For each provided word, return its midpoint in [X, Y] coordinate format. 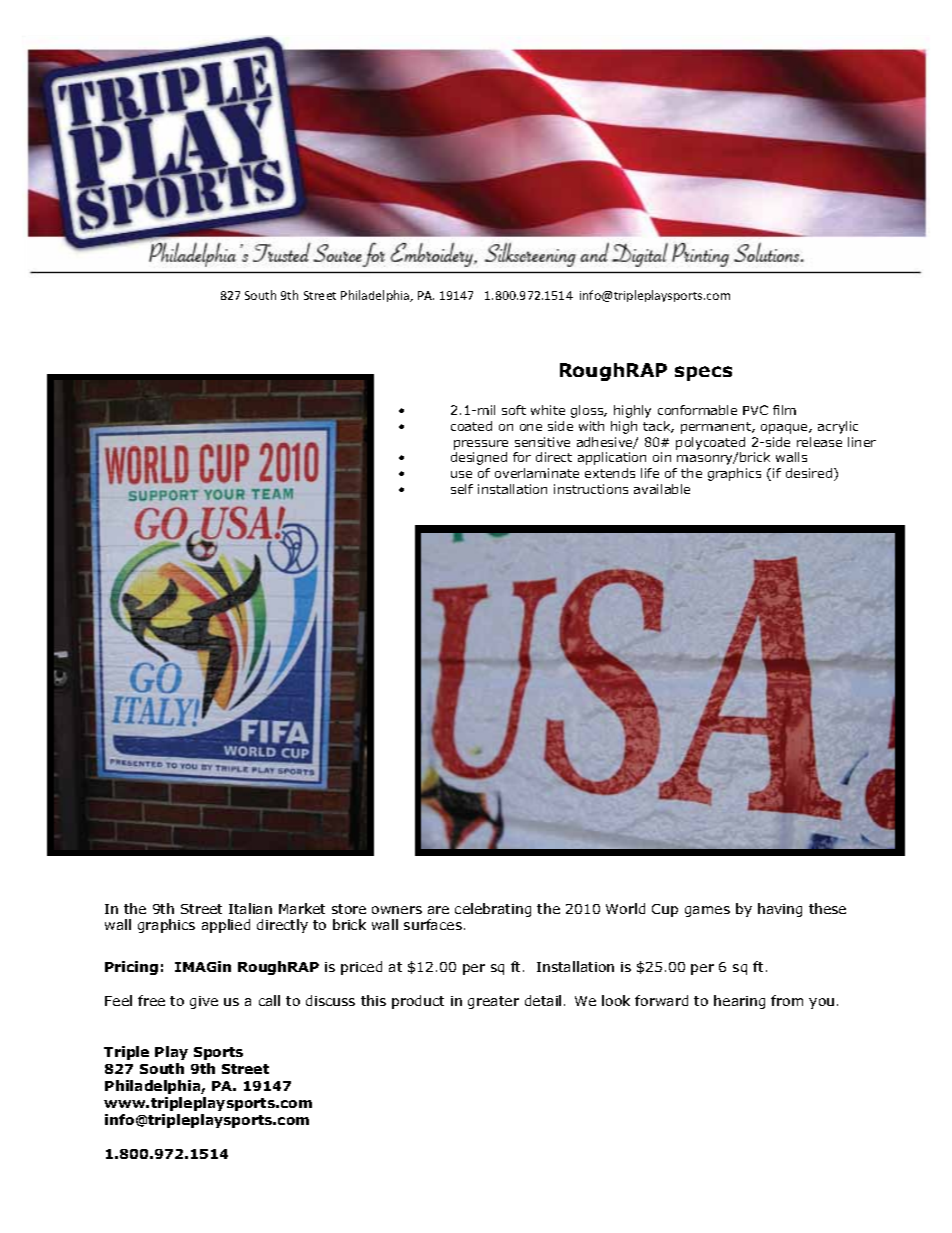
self [462, 489]
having [780, 910]
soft [514, 410]
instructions [591, 489]
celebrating [493, 910]
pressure [481, 445]
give [204, 1002]
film [784, 410]
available [662, 489]
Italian [250, 908]
